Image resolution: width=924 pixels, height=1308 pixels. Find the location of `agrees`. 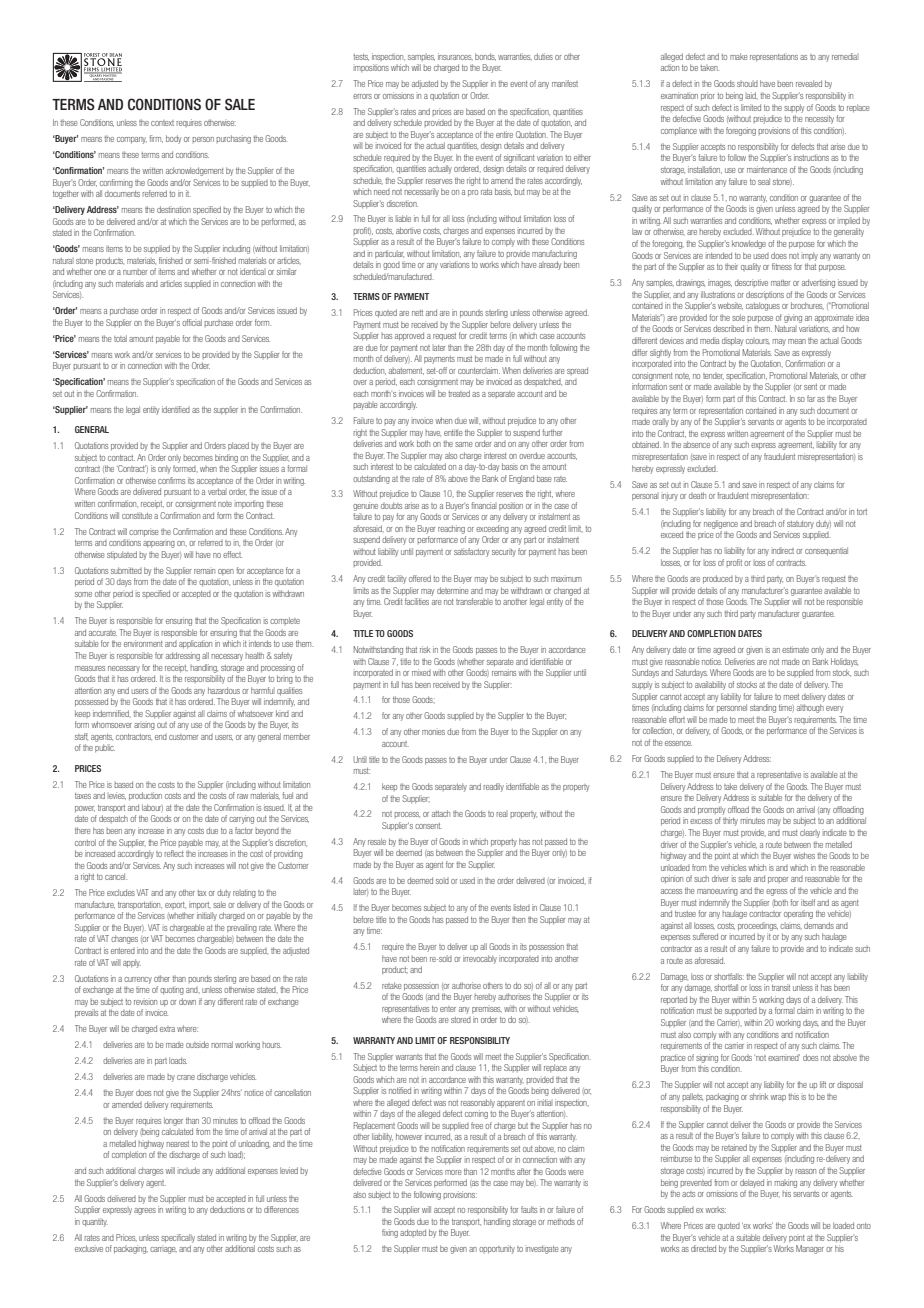

agrees is located at coordinates (145, 1211).
